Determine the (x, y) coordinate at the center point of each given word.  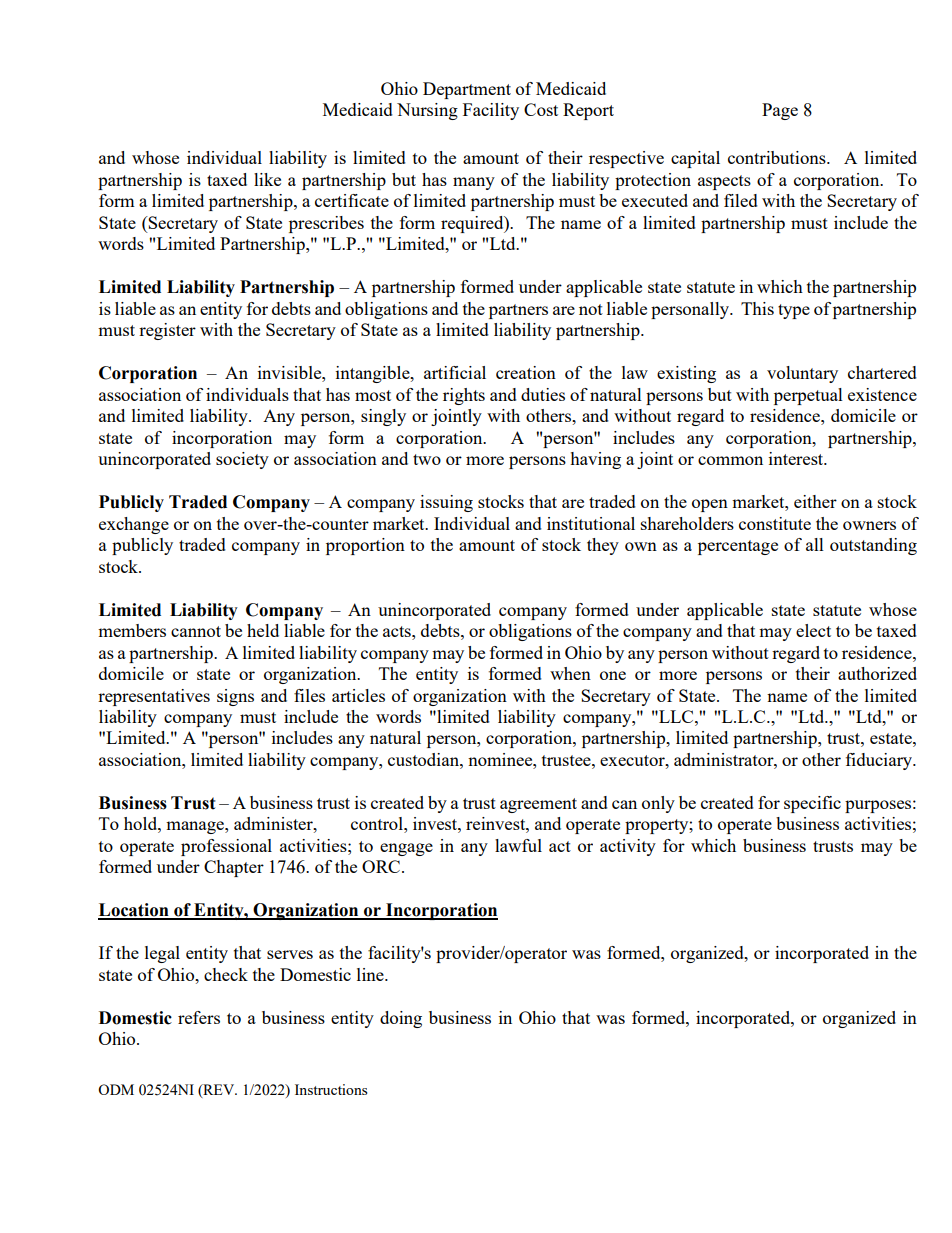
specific (812, 804)
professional (226, 847)
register (167, 331)
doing (401, 1019)
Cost (541, 109)
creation (526, 372)
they (603, 546)
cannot (196, 631)
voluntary (802, 374)
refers (199, 1017)
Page (780, 111)
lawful (518, 845)
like (267, 179)
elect (813, 630)
